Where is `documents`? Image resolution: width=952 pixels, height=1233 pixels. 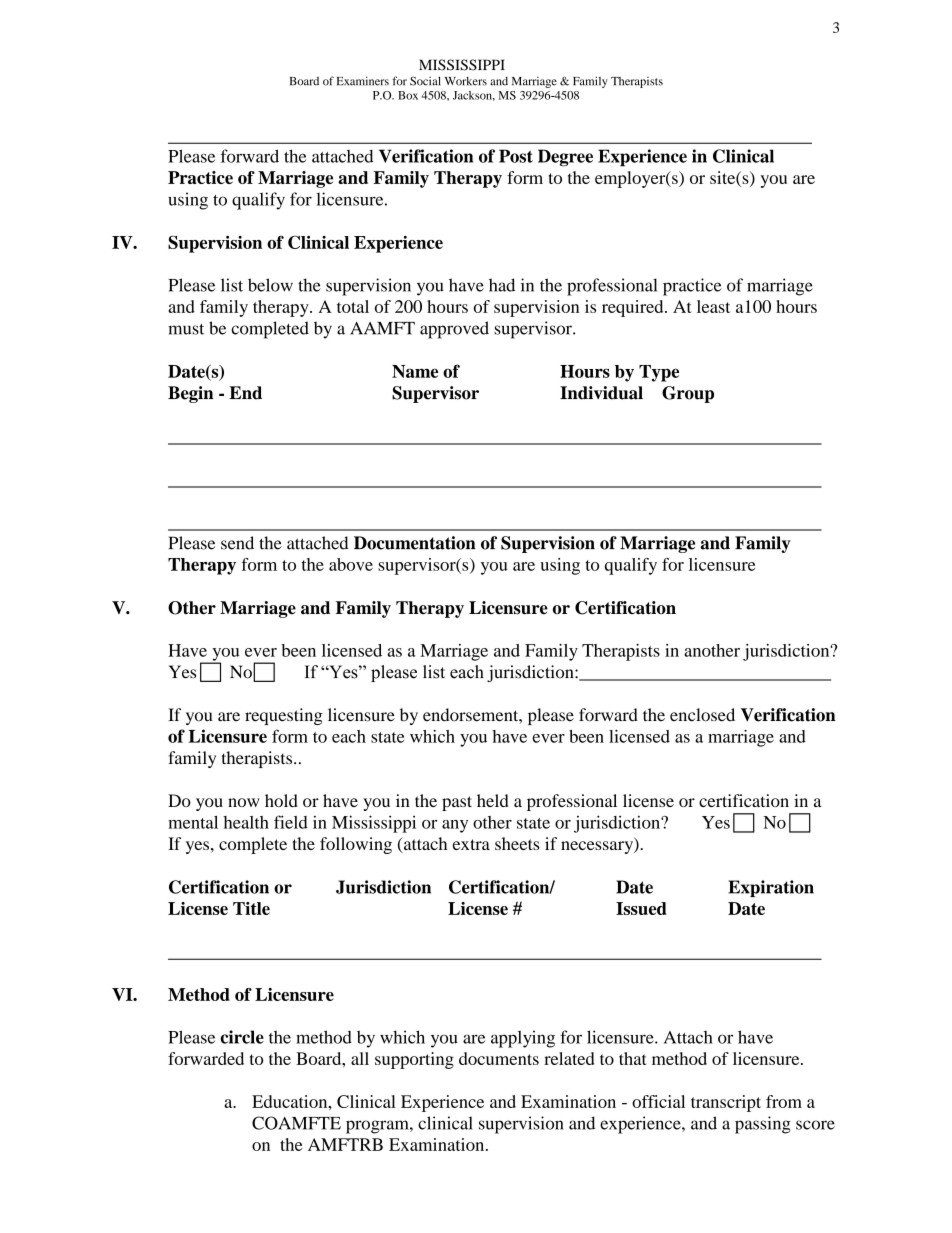 documents is located at coordinates (499, 1058).
